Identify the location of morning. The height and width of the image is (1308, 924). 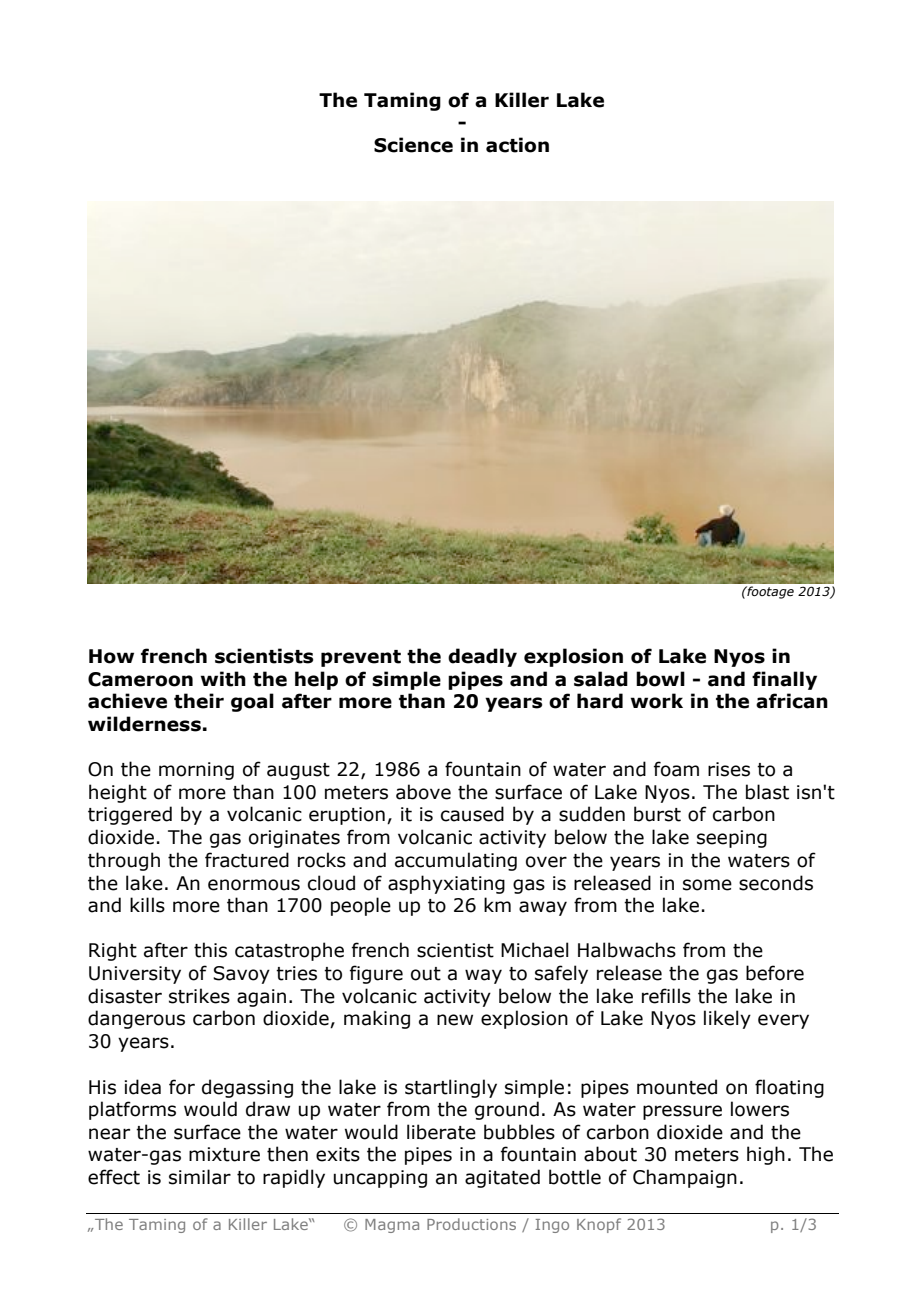
(196, 771).
